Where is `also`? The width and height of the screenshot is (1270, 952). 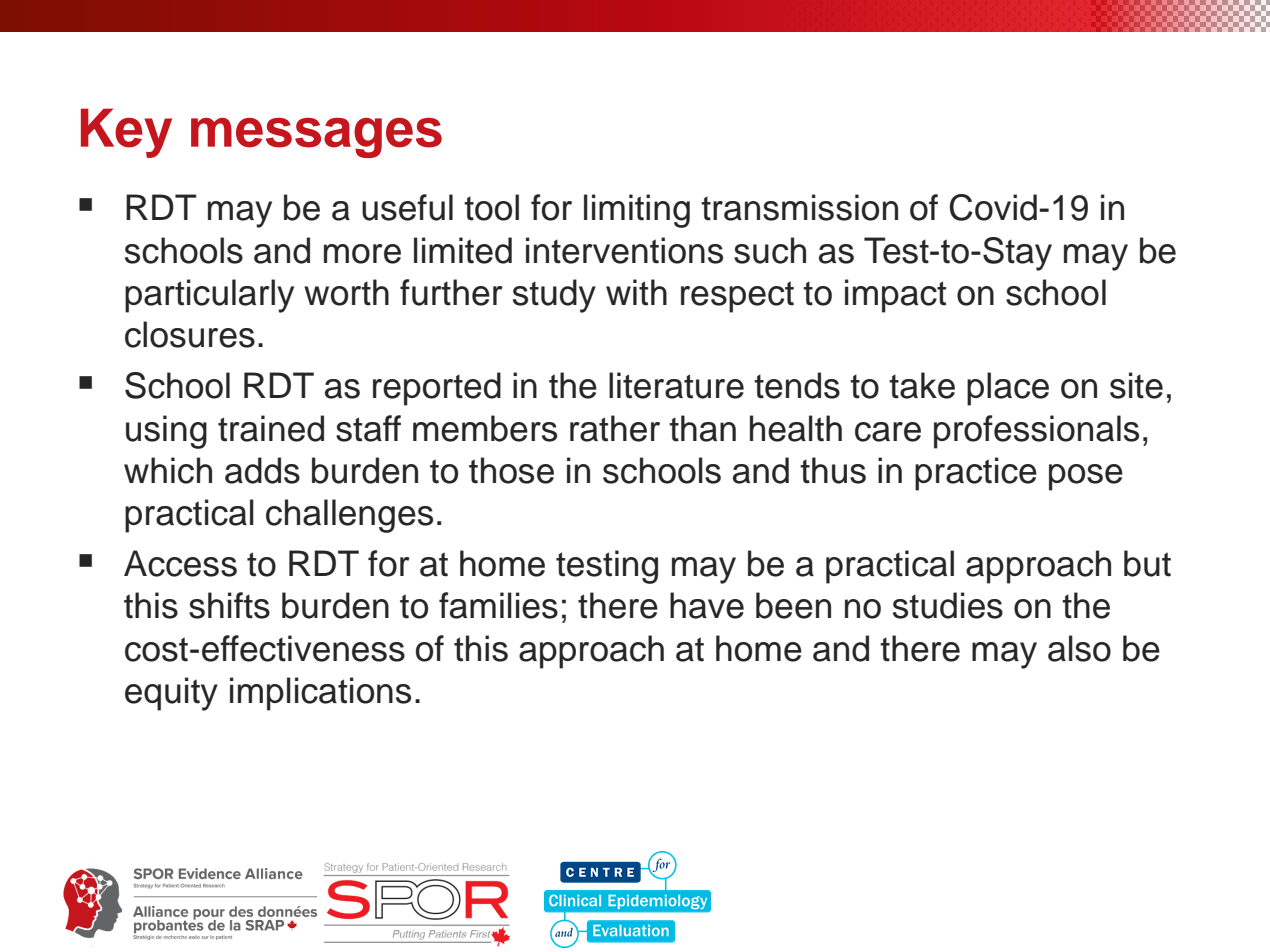 also is located at coordinates (1079, 648).
